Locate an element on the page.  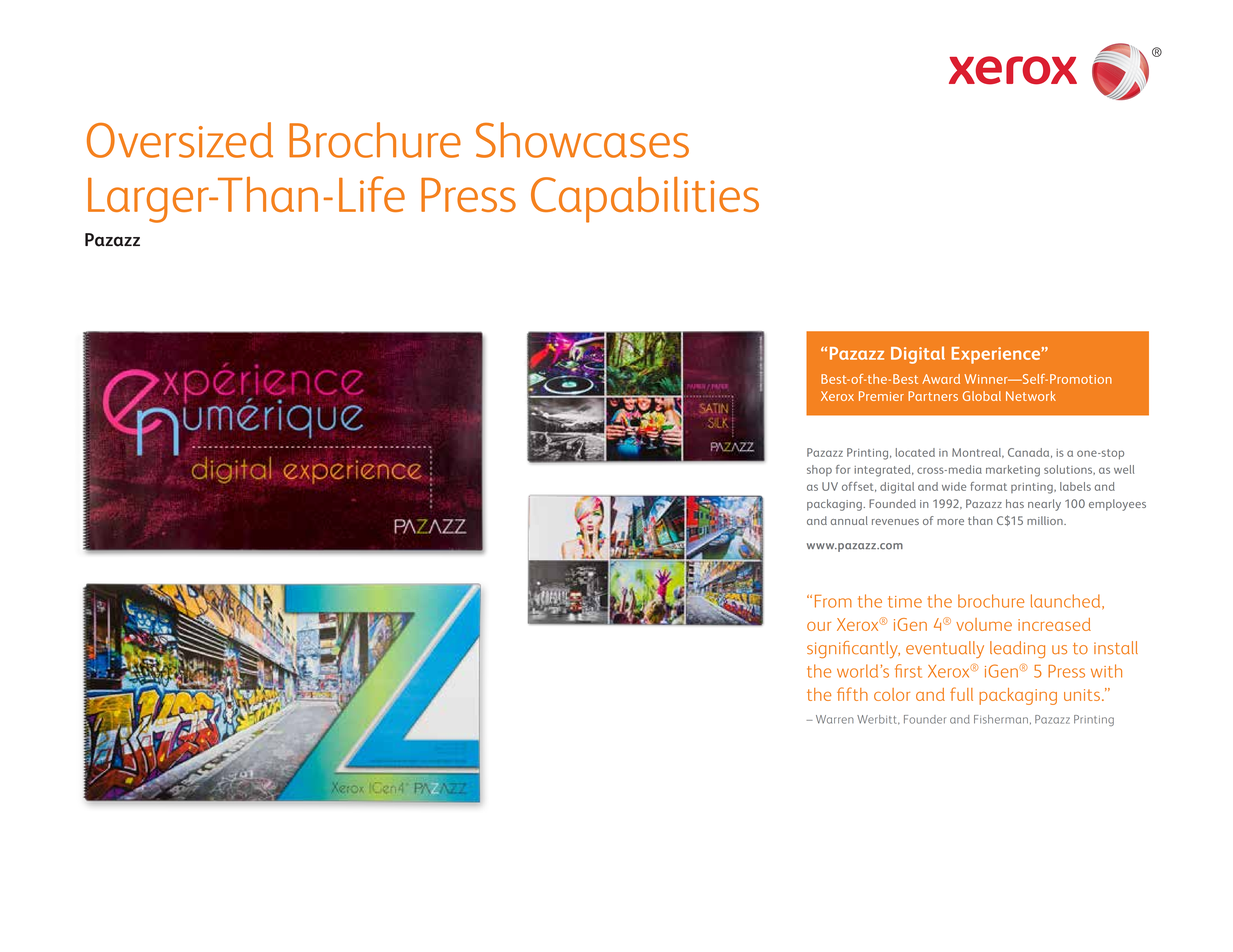
Premier is located at coordinates (881, 396).
